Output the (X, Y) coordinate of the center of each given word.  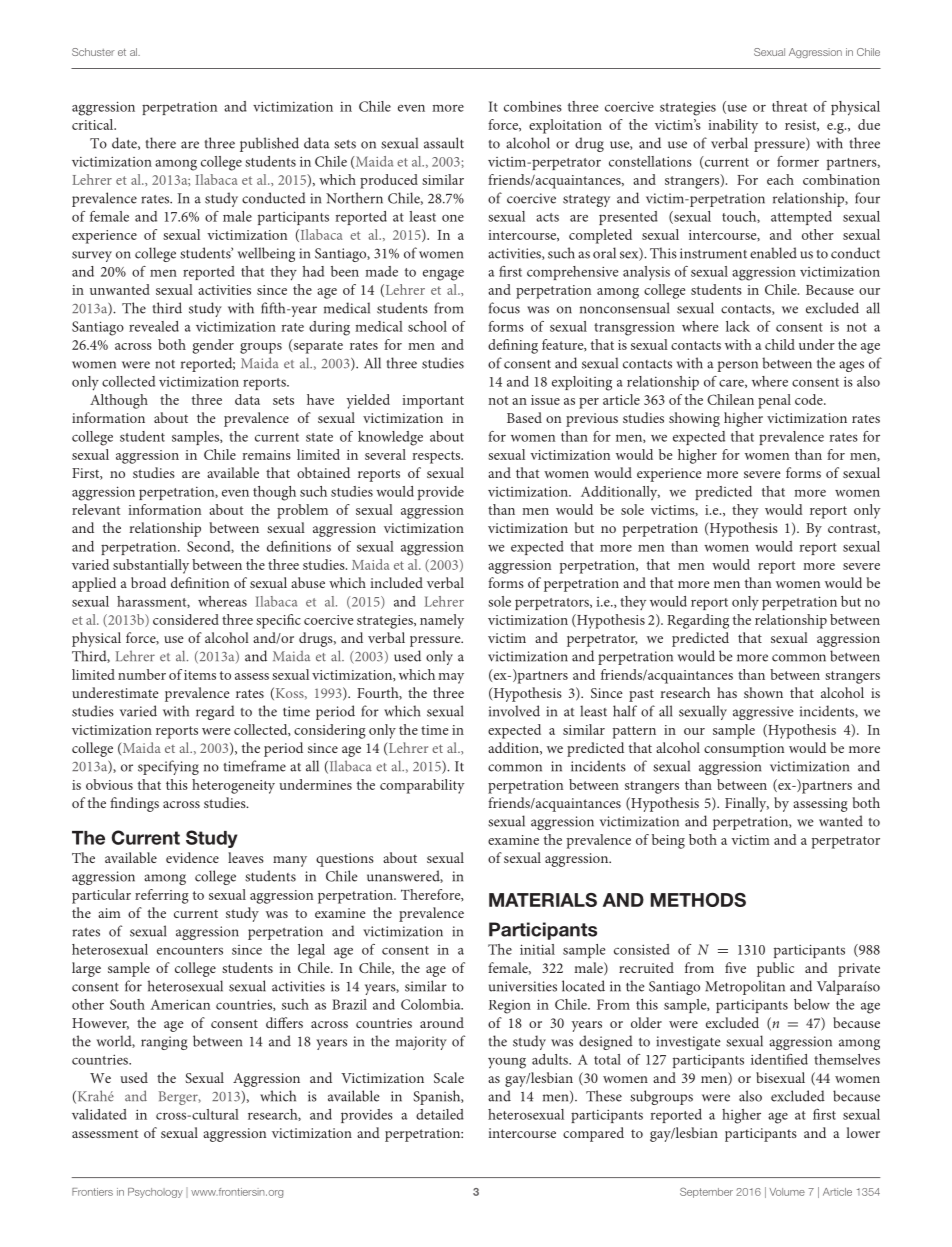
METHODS (698, 900)
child (780, 344)
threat (789, 106)
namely (442, 621)
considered (186, 619)
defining (513, 346)
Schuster (93, 52)
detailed (440, 1114)
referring (162, 896)
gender (213, 346)
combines (533, 106)
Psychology (155, 1193)
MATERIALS (543, 900)
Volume (787, 1192)
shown (763, 692)
